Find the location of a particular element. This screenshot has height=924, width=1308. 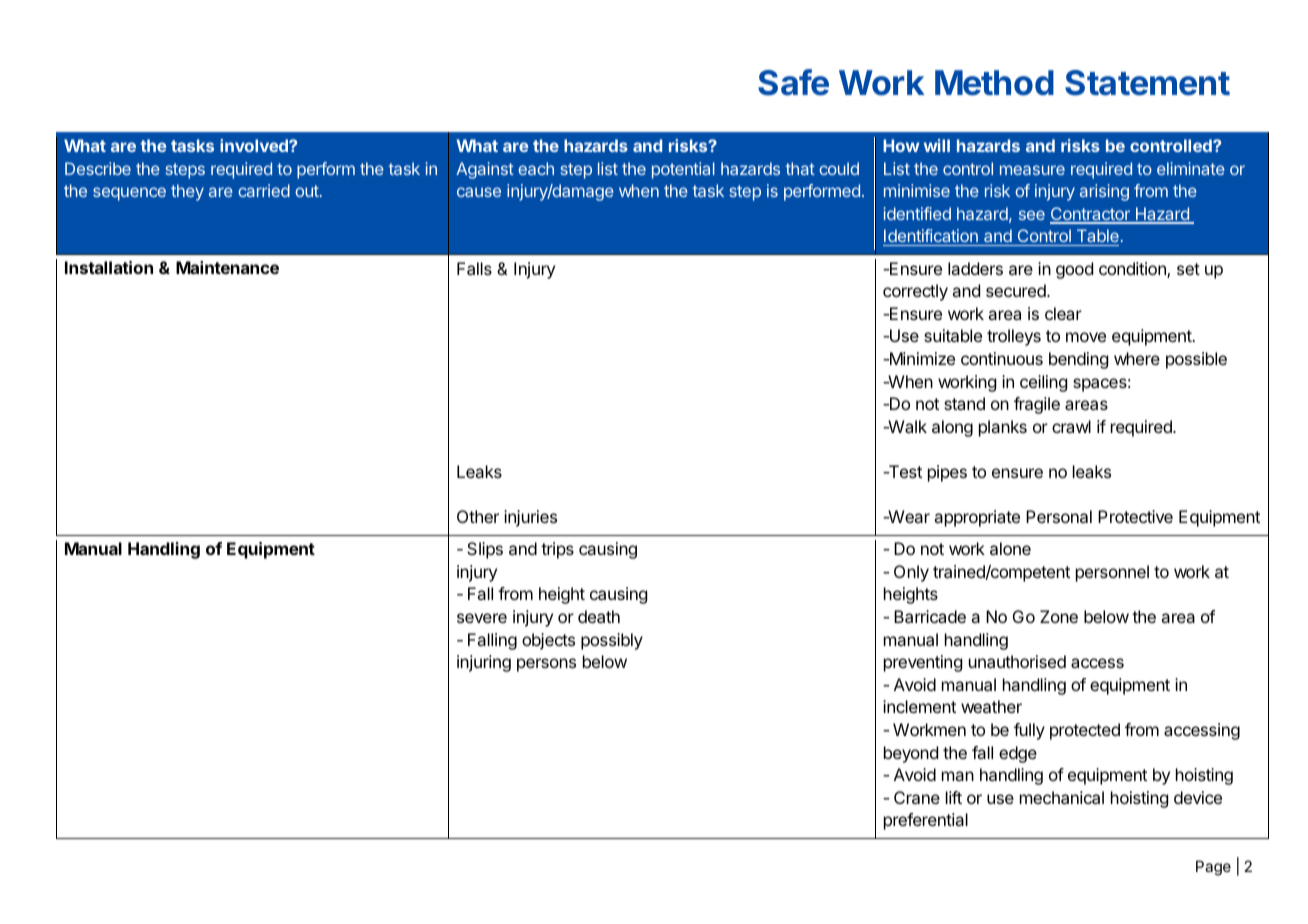

severe is located at coordinates (482, 618).
